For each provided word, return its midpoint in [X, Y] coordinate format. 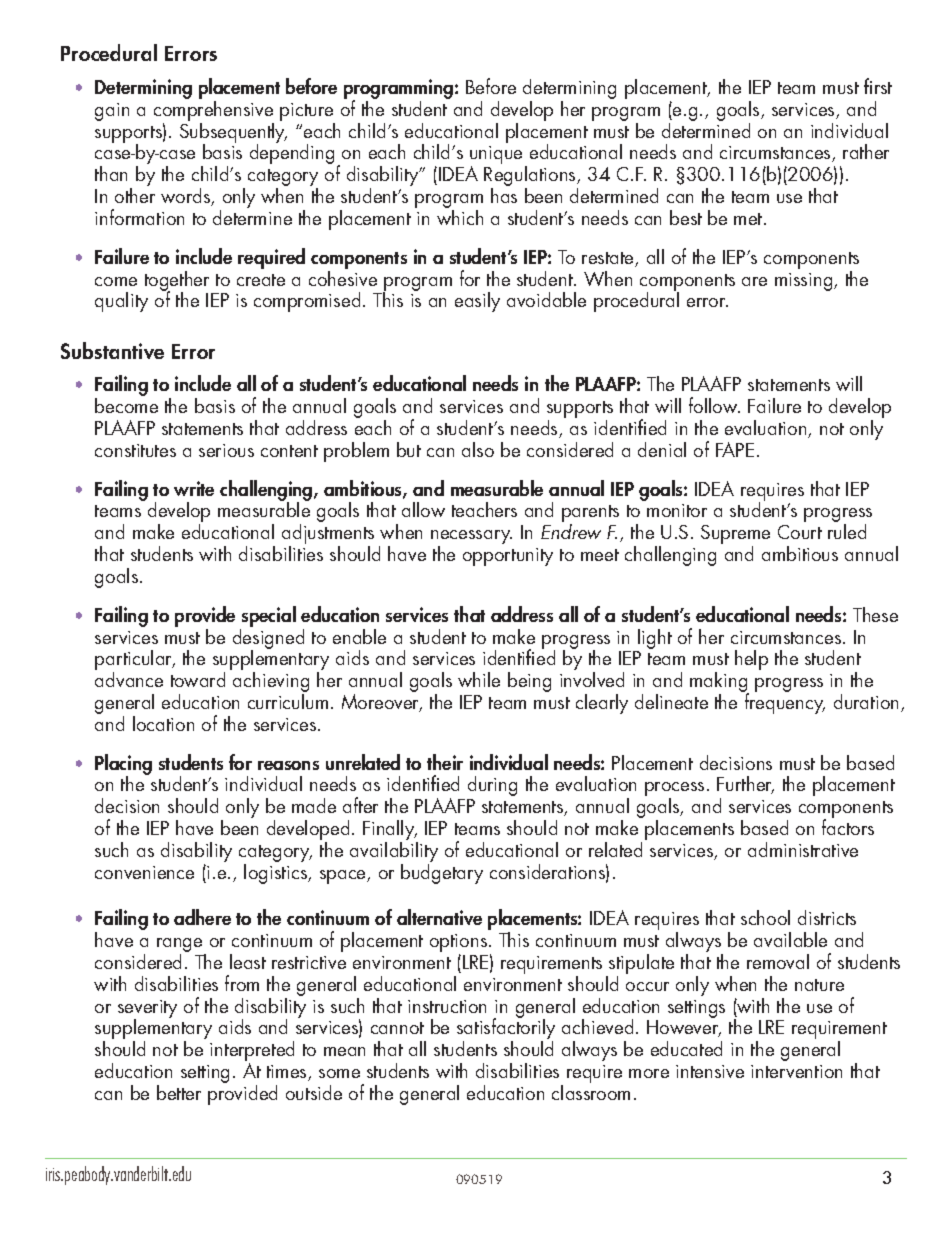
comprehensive [214, 111]
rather [866, 151]
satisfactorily [506, 1029]
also [478, 449]
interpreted [252, 1052]
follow [714, 405]
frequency [784, 702]
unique [498, 156]
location [163, 723]
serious [226, 450]
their [445, 762]
